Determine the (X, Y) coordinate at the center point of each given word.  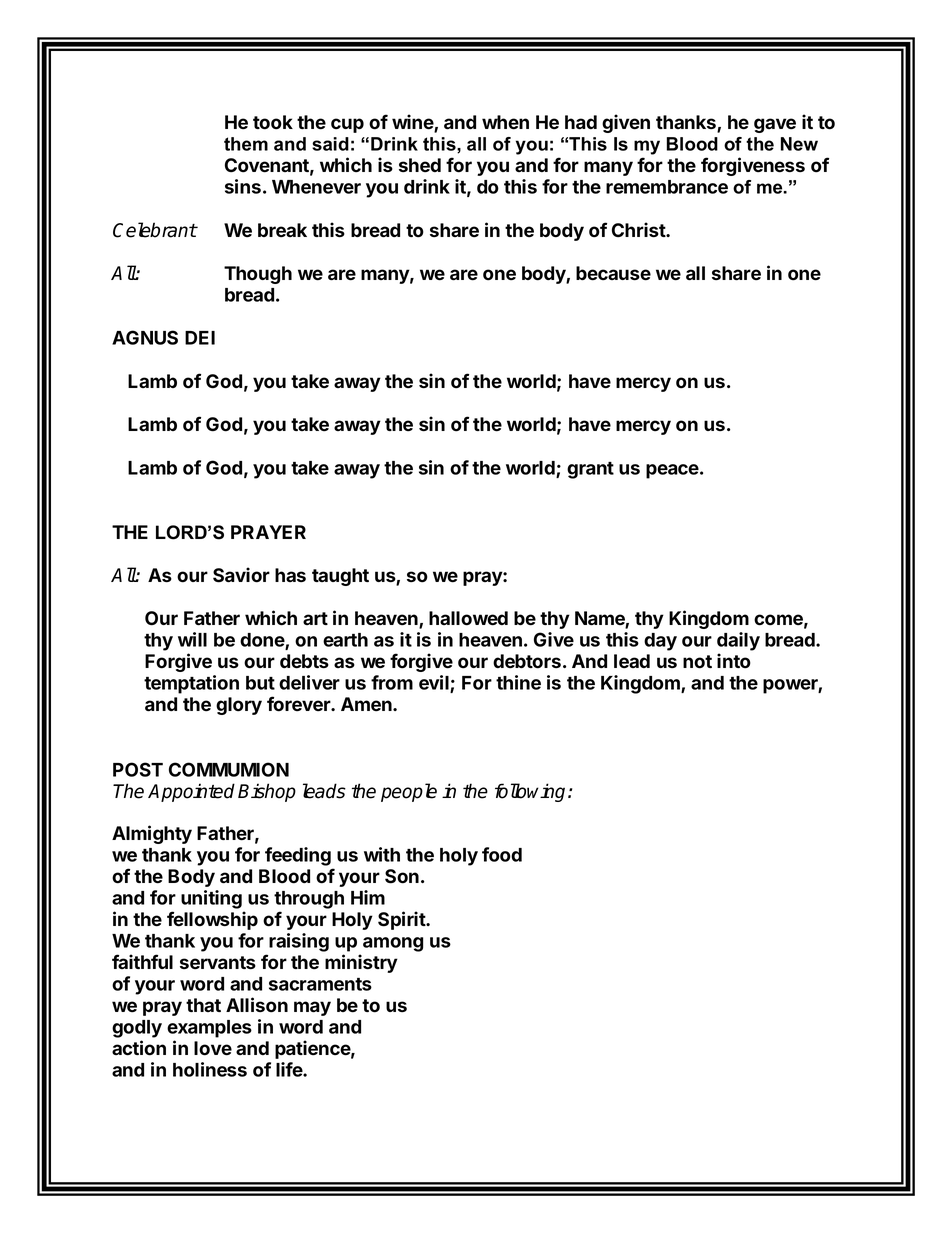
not (697, 662)
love (213, 1048)
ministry (361, 963)
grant (590, 470)
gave (775, 125)
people (409, 792)
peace (672, 471)
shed (420, 165)
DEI (200, 338)
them (246, 144)
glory (239, 706)
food (502, 854)
